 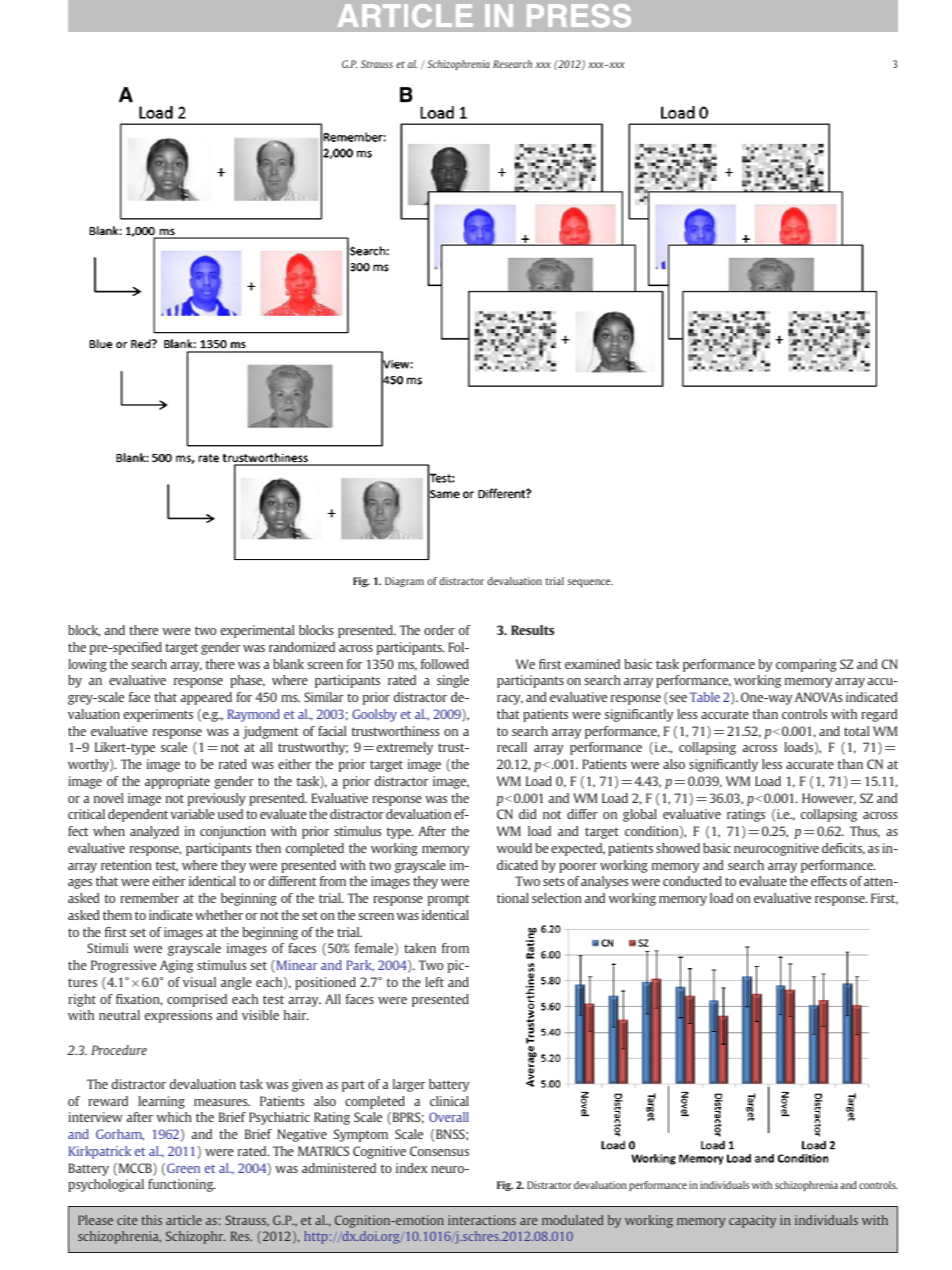 I want to click on larger, so click(x=409, y=1085).
